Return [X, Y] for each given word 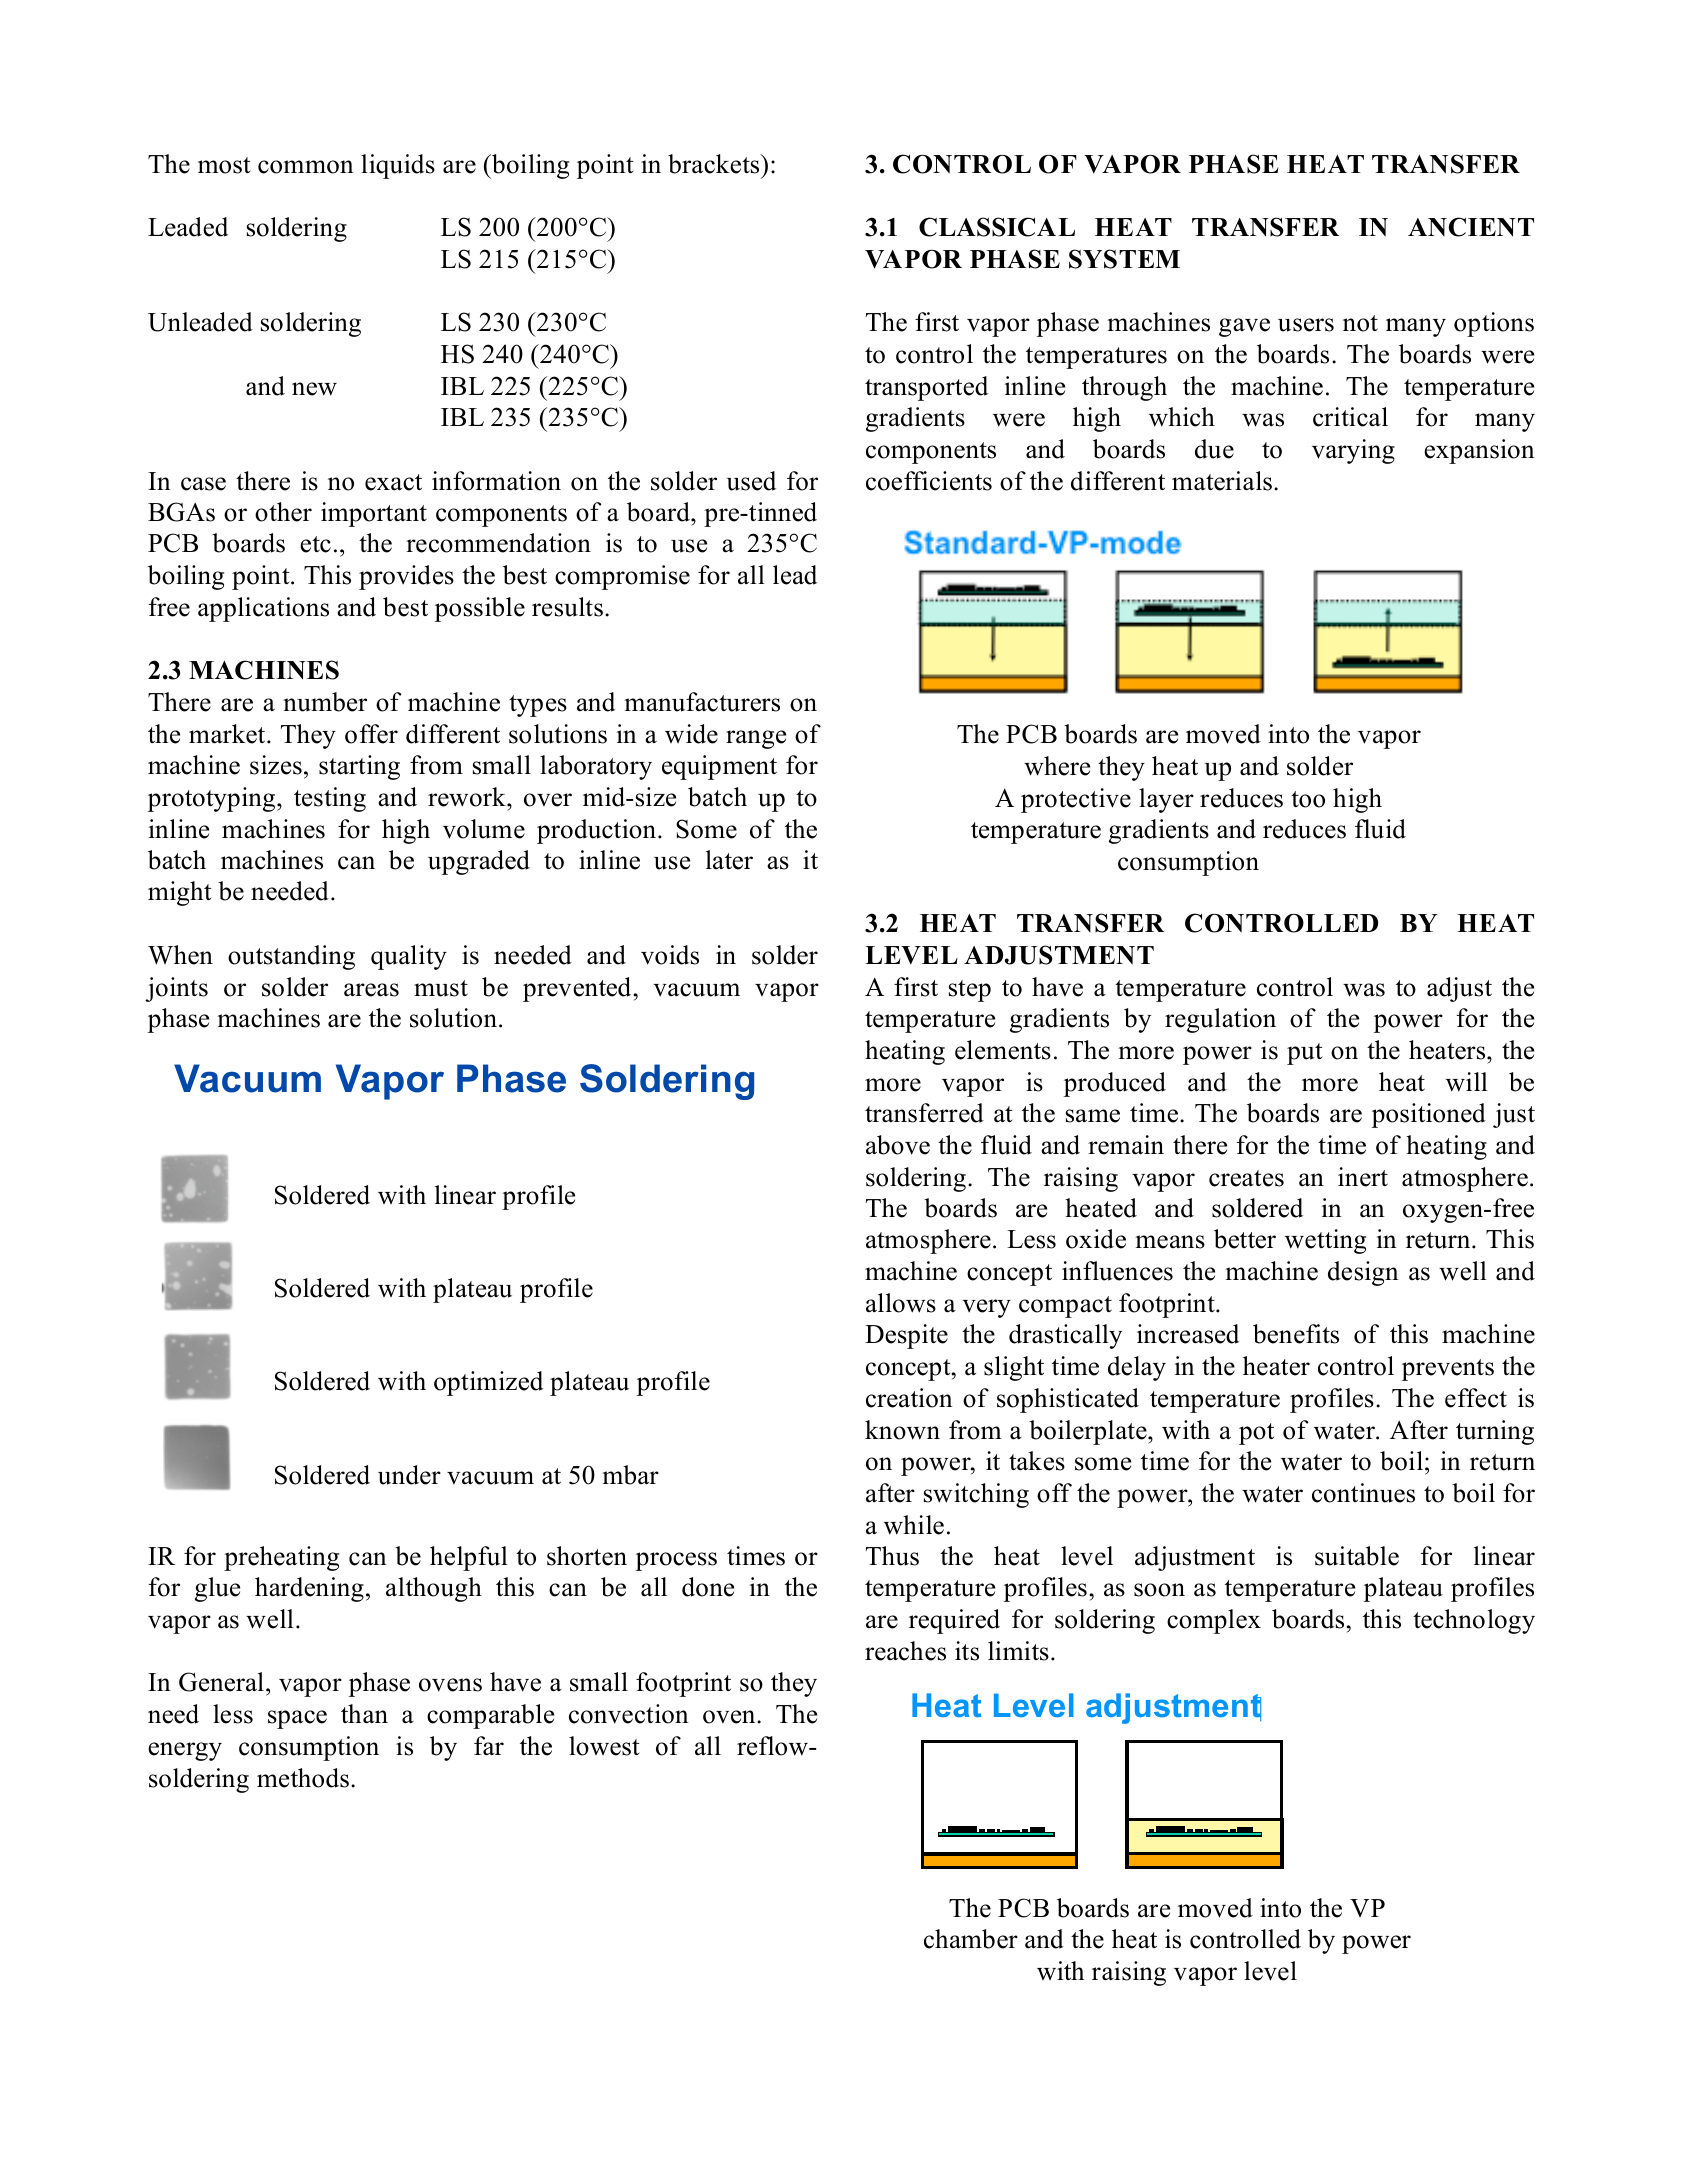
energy [185, 1751]
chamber [971, 1939]
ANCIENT [1471, 227]
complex [1214, 1621]
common [306, 167]
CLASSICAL [997, 227]
